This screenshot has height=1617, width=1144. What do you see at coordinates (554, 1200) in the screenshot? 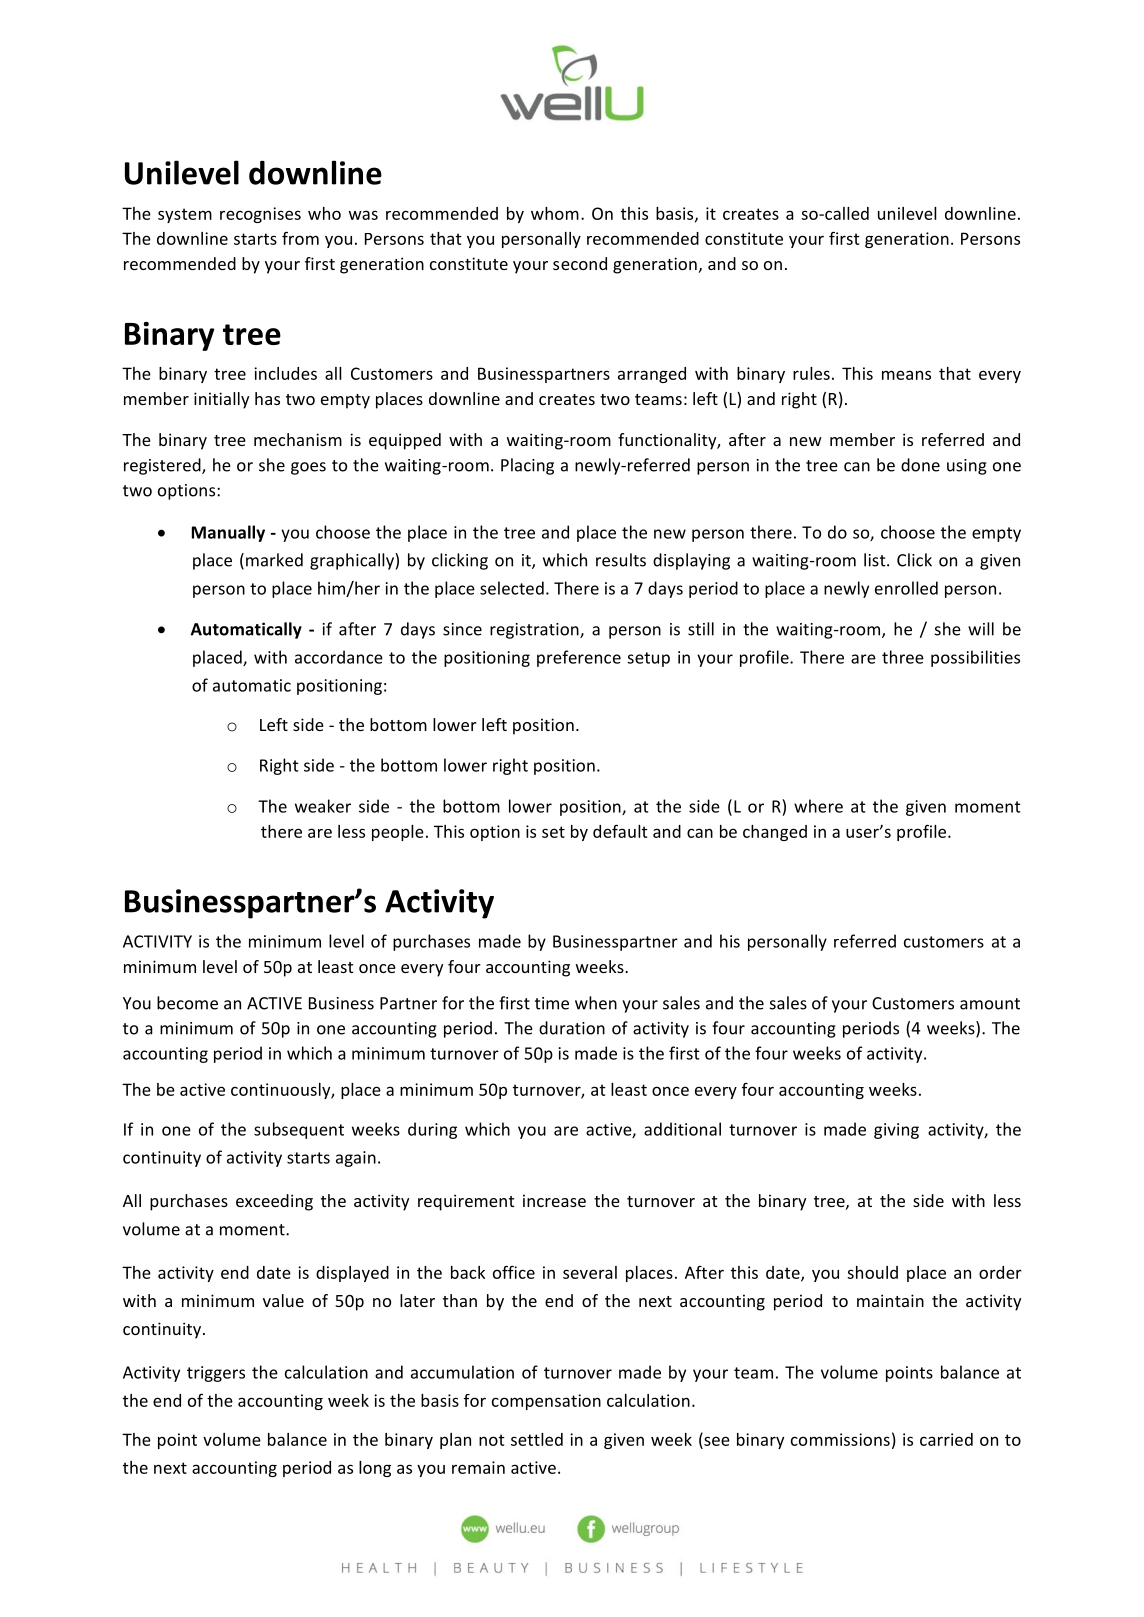
I see `increase` at bounding box center [554, 1200].
